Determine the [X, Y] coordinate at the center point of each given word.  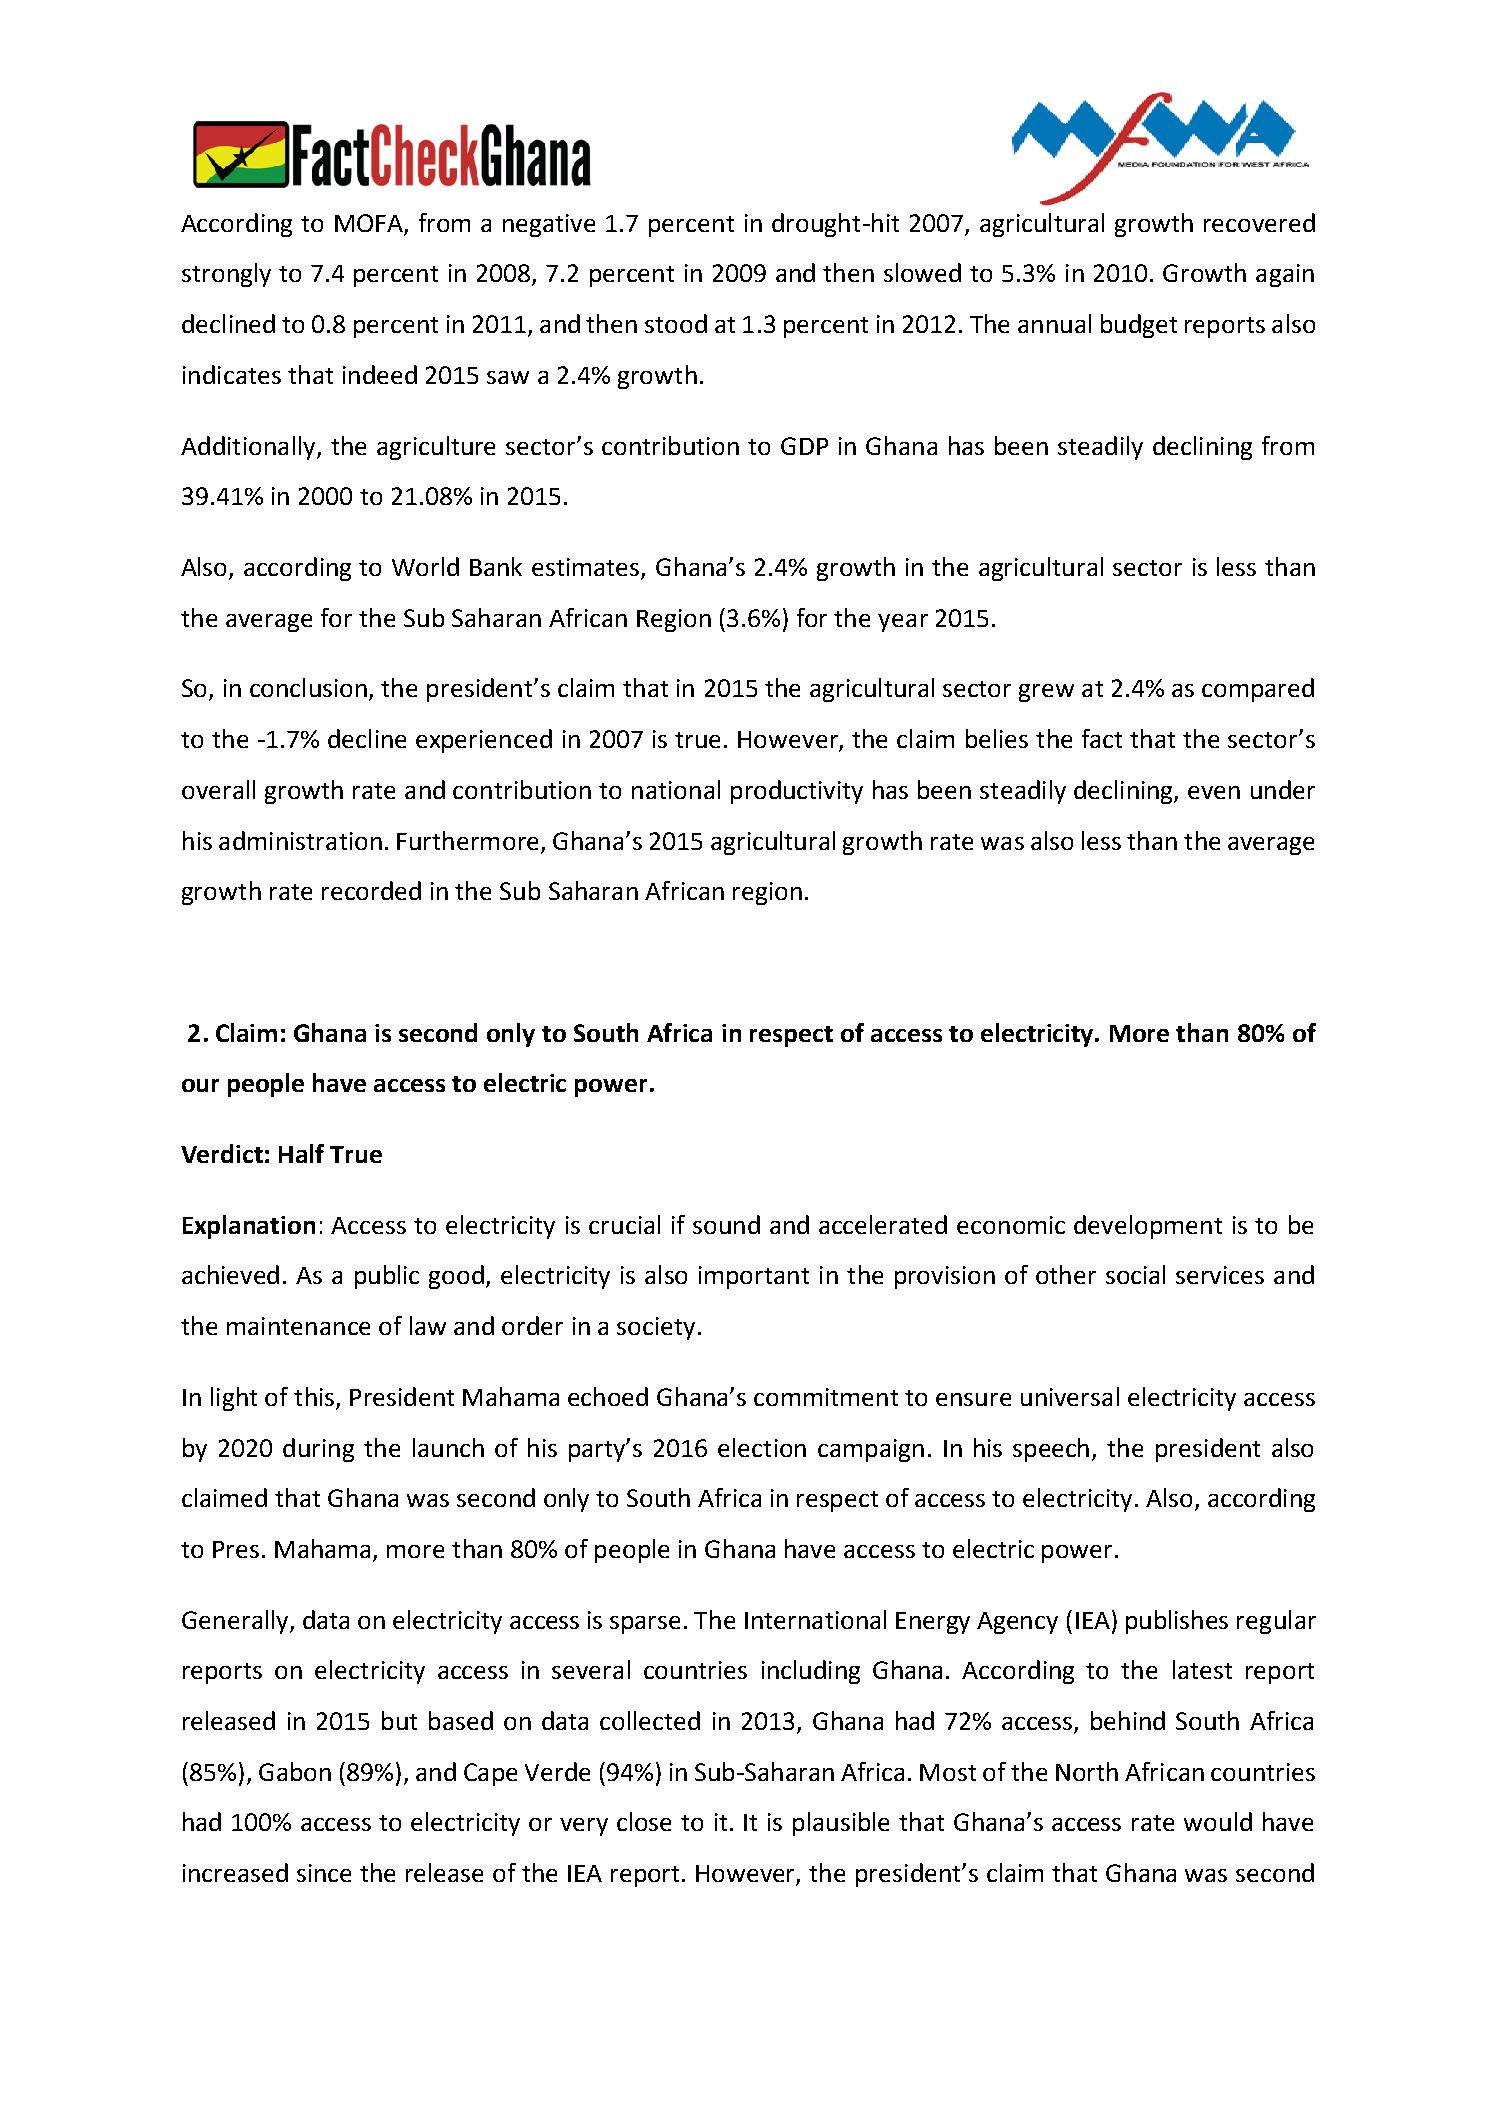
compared [1258, 690]
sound [726, 1224]
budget [1139, 326]
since [324, 1873]
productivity [797, 792]
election [762, 1447]
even [1214, 792]
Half [301, 1153]
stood [676, 323]
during [318, 1450]
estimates [587, 568]
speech [1051, 1450]
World [425, 566]
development [1148, 1227]
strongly [226, 275]
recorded [371, 890]
